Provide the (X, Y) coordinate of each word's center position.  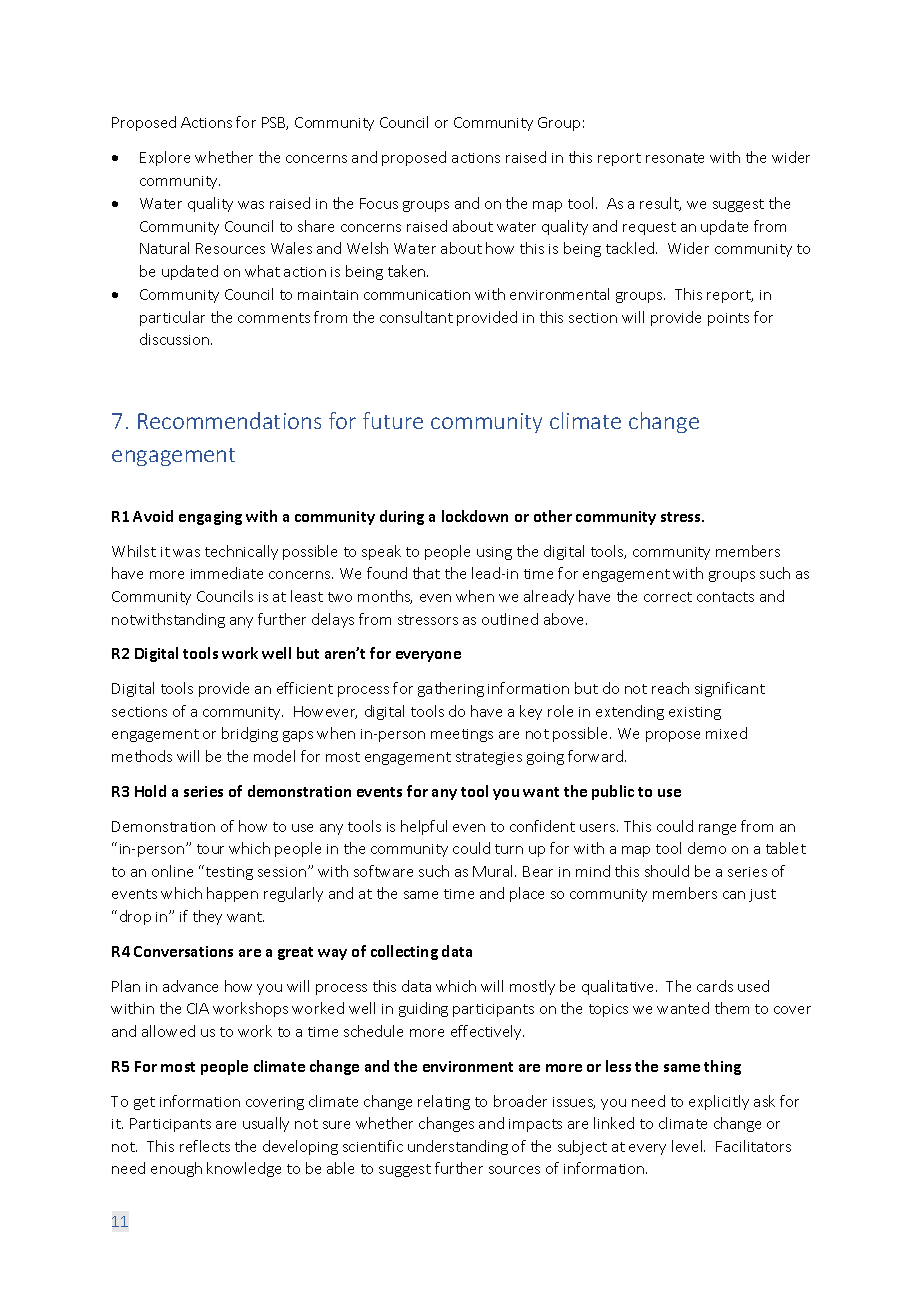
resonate (675, 158)
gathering (451, 689)
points (728, 319)
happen (232, 894)
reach (670, 688)
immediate (227, 573)
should (667, 871)
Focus (379, 203)
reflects (205, 1146)
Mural (494, 871)
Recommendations (229, 420)
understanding (458, 1147)
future (393, 420)
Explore (165, 158)
